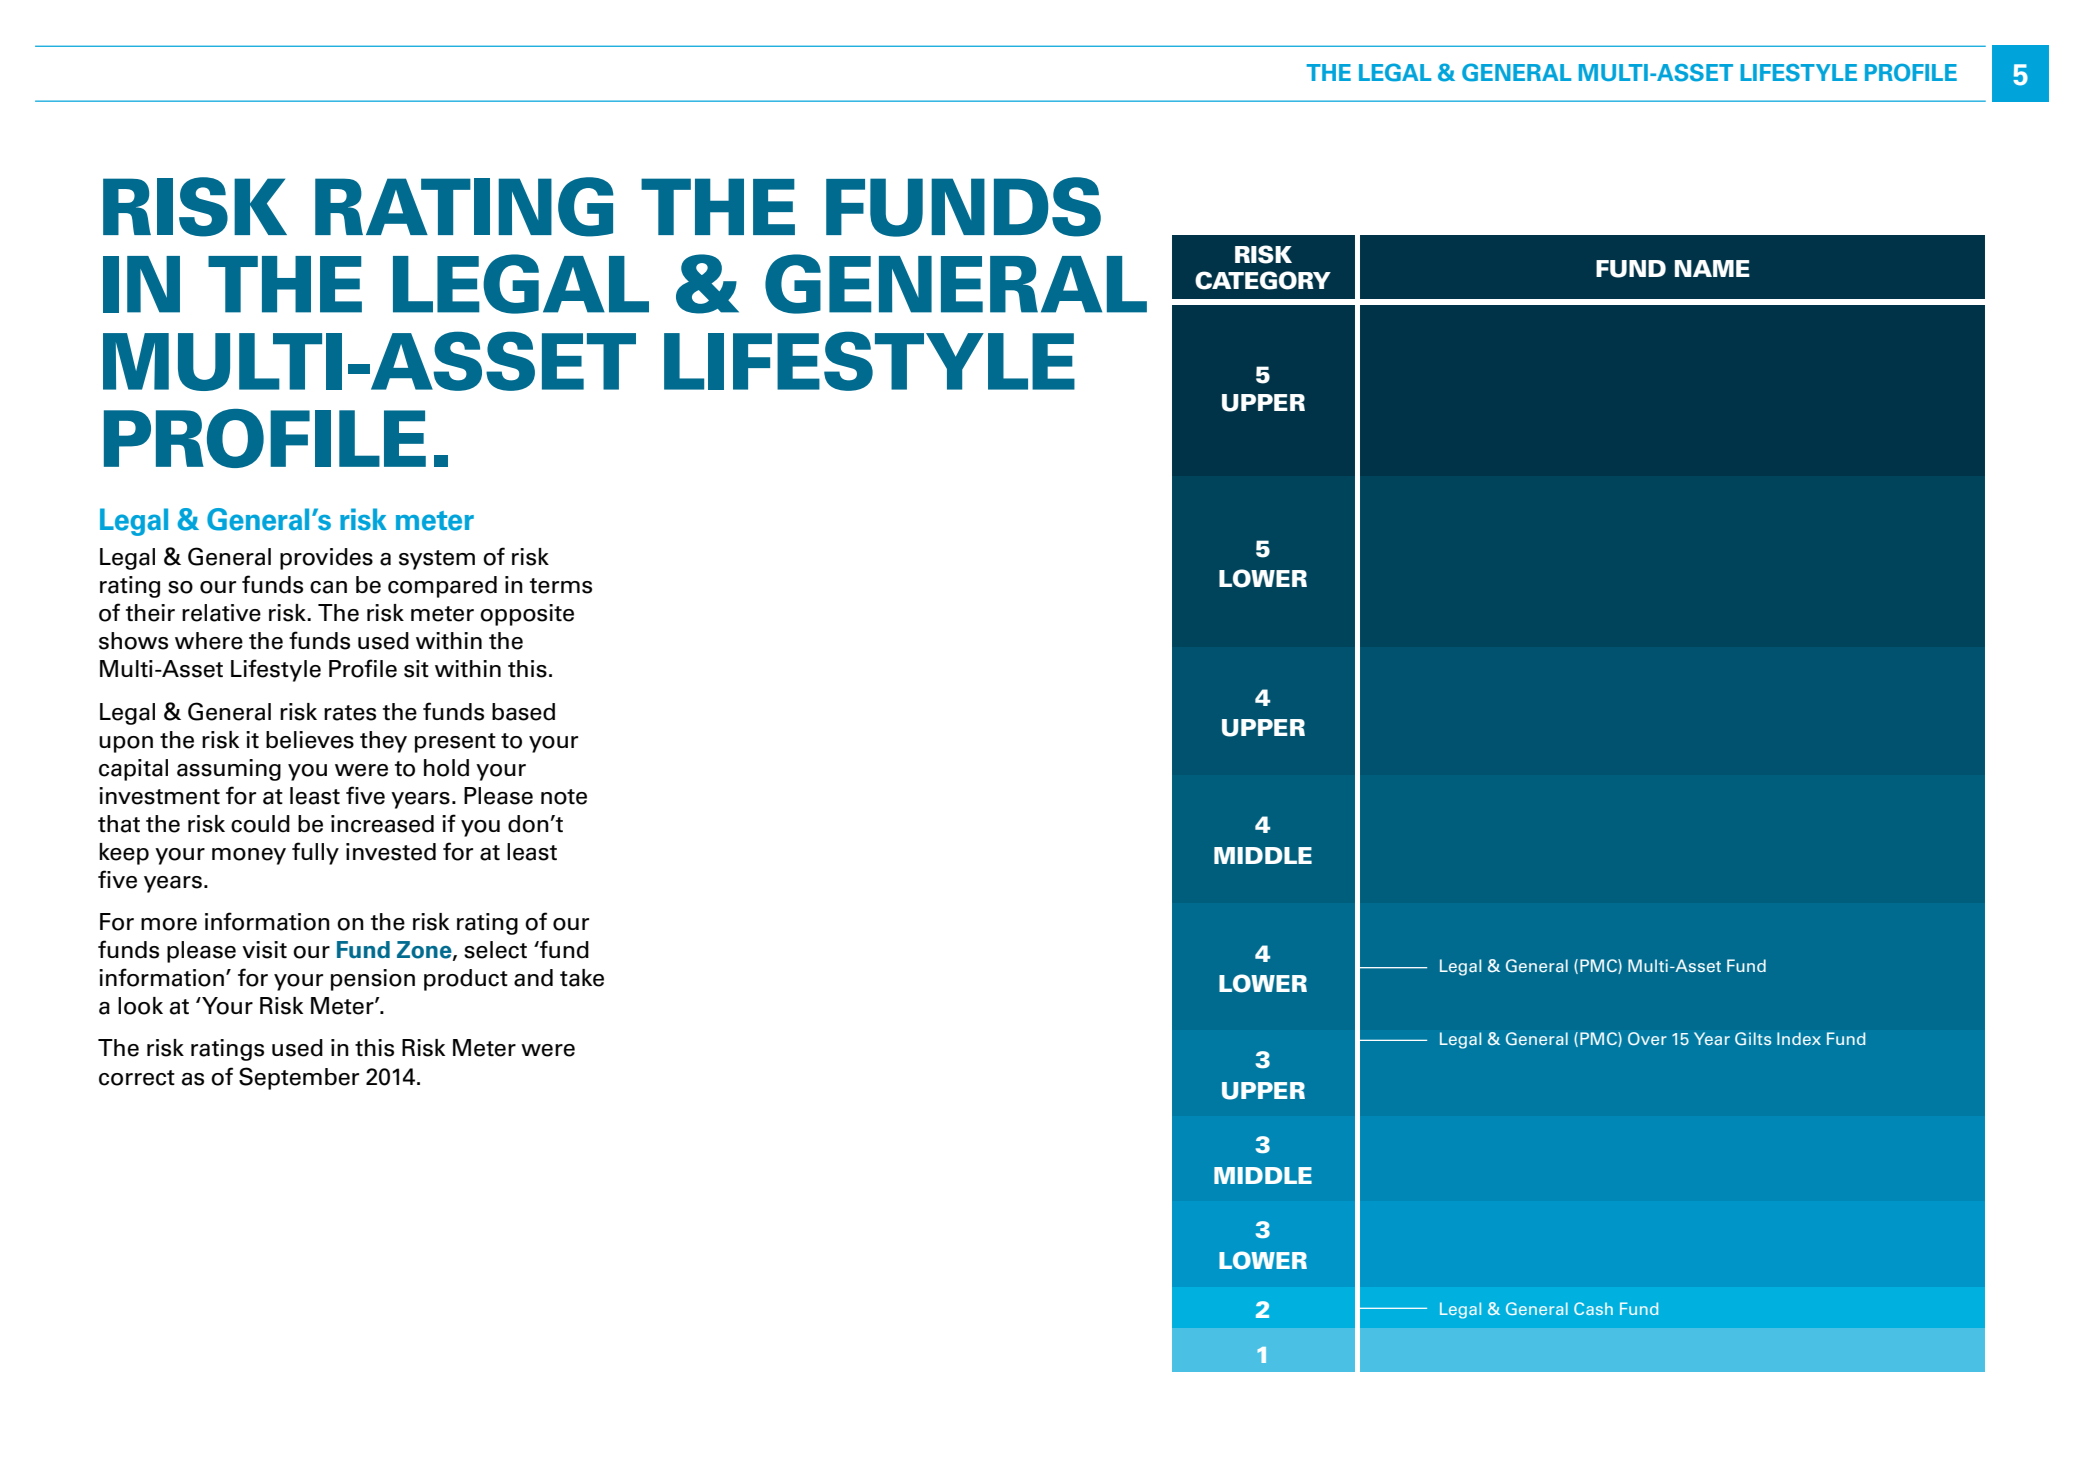 Image resolution: width=2084 pixels, height=1474 pixels. I want to click on CATEGORY, so click(1263, 280).
